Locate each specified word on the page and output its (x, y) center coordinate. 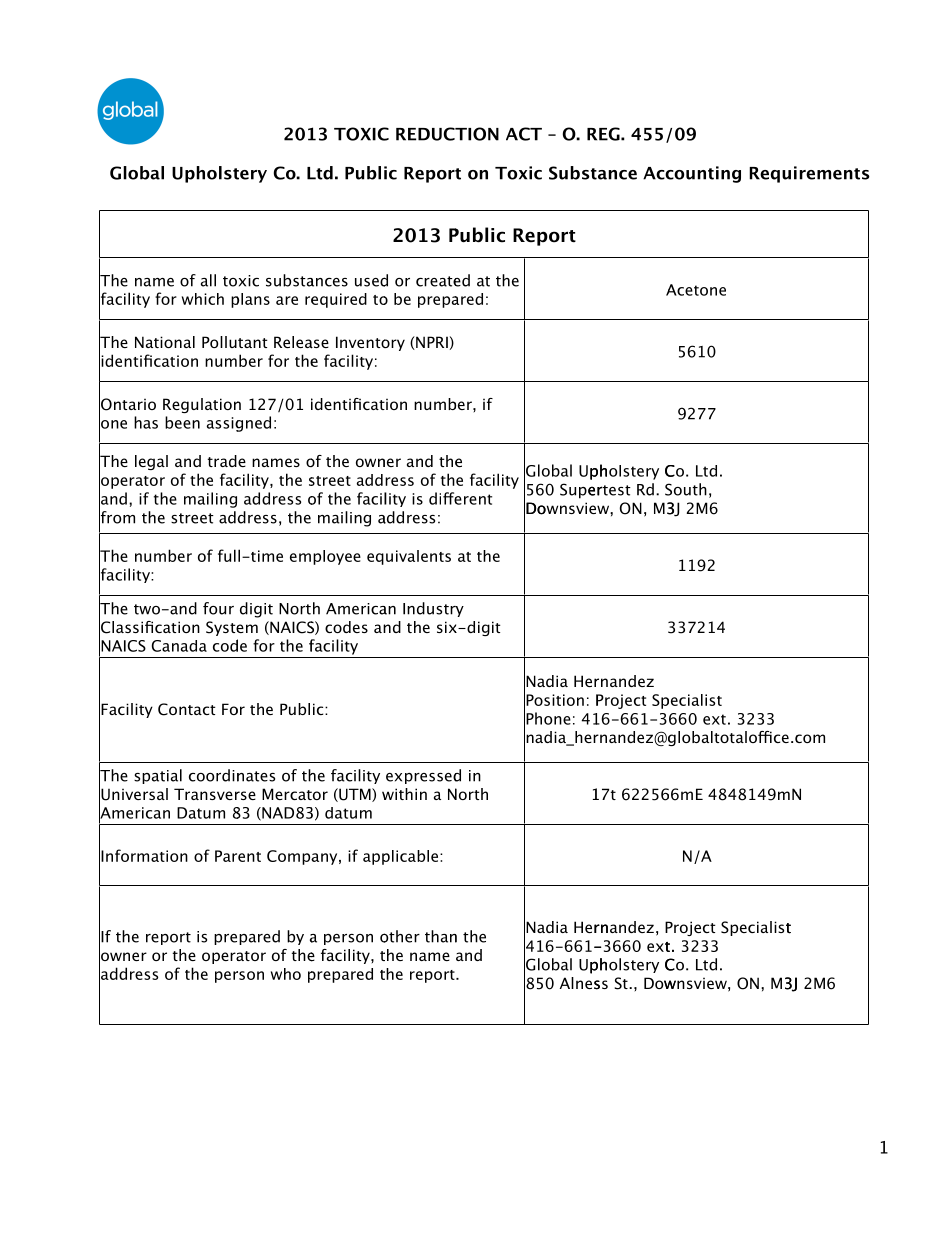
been (182, 422)
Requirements (809, 174)
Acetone (696, 290)
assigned (239, 424)
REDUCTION (447, 134)
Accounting (692, 174)
